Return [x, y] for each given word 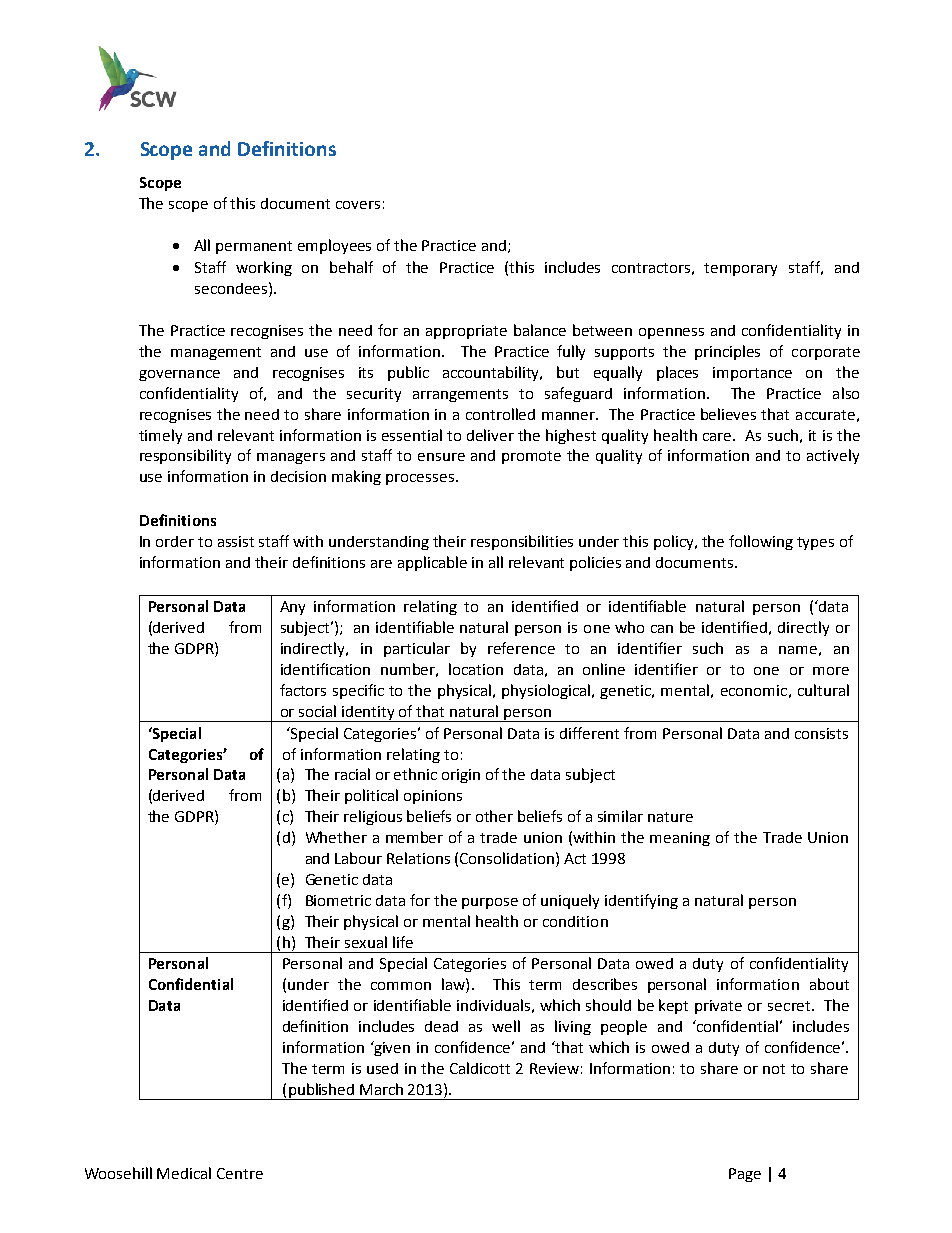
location [476, 669]
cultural [823, 690]
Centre [240, 1173]
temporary [740, 269]
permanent [254, 247]
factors [303, 690]
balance [540, 330]
